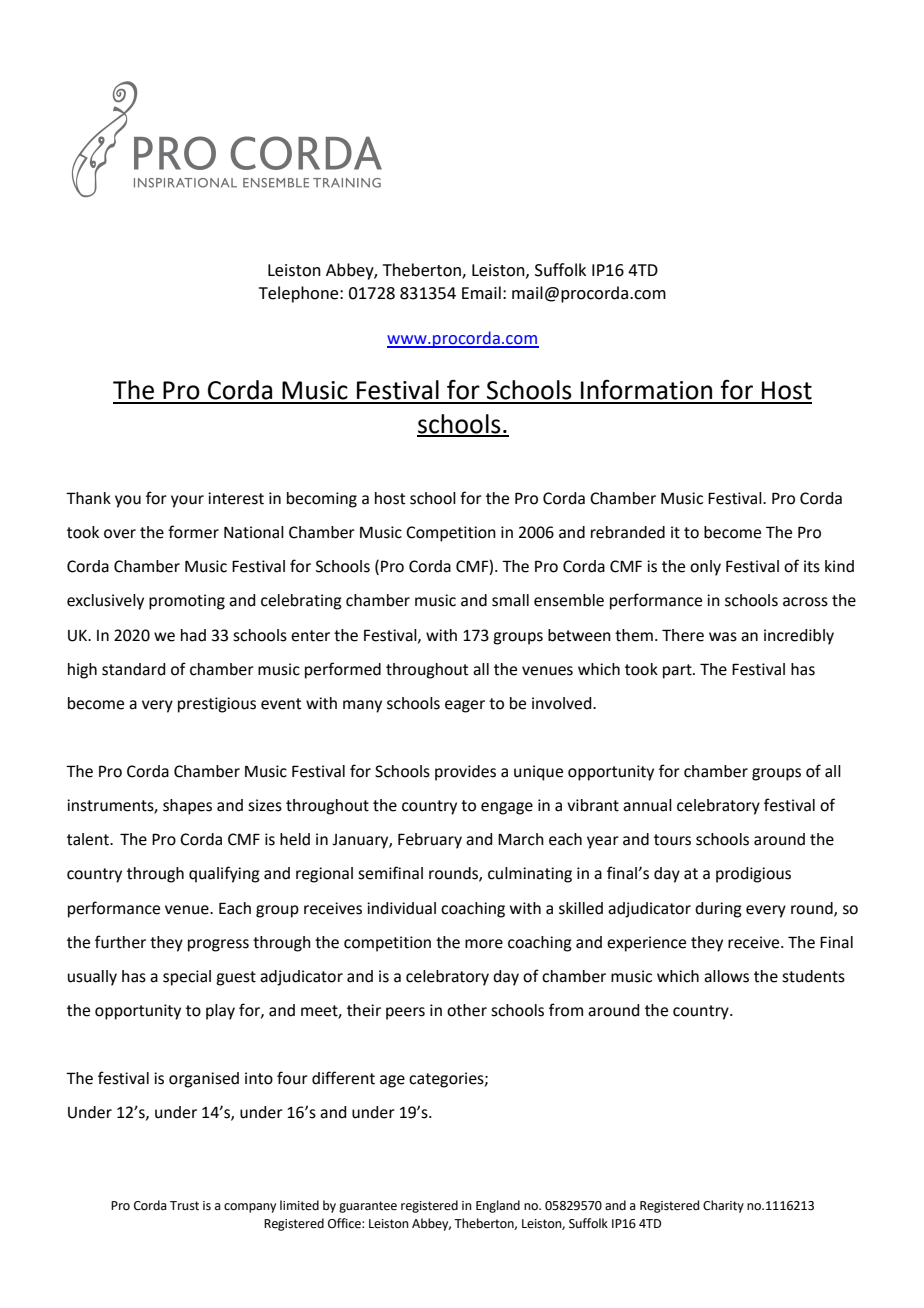  What do you see at coordinates (723, 637) in the image?
I see `was` at bounding box center [723, 637].
